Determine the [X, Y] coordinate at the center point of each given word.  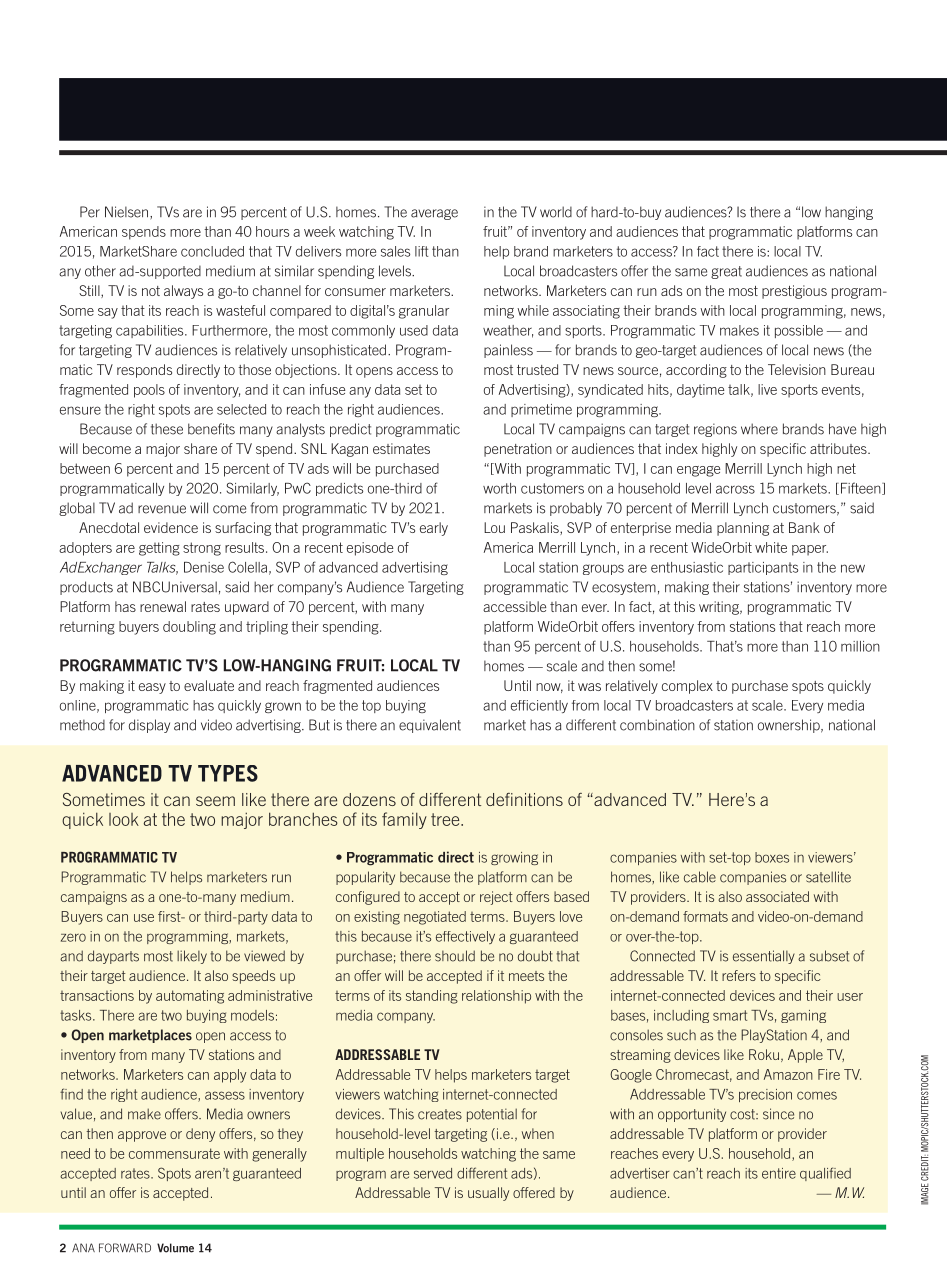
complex [687, 687]
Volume [175, 1248]
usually [488, 1194]
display [149, 726]
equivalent [430, 726]
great [726, 272]
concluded [212, 251]
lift [421, 251]
